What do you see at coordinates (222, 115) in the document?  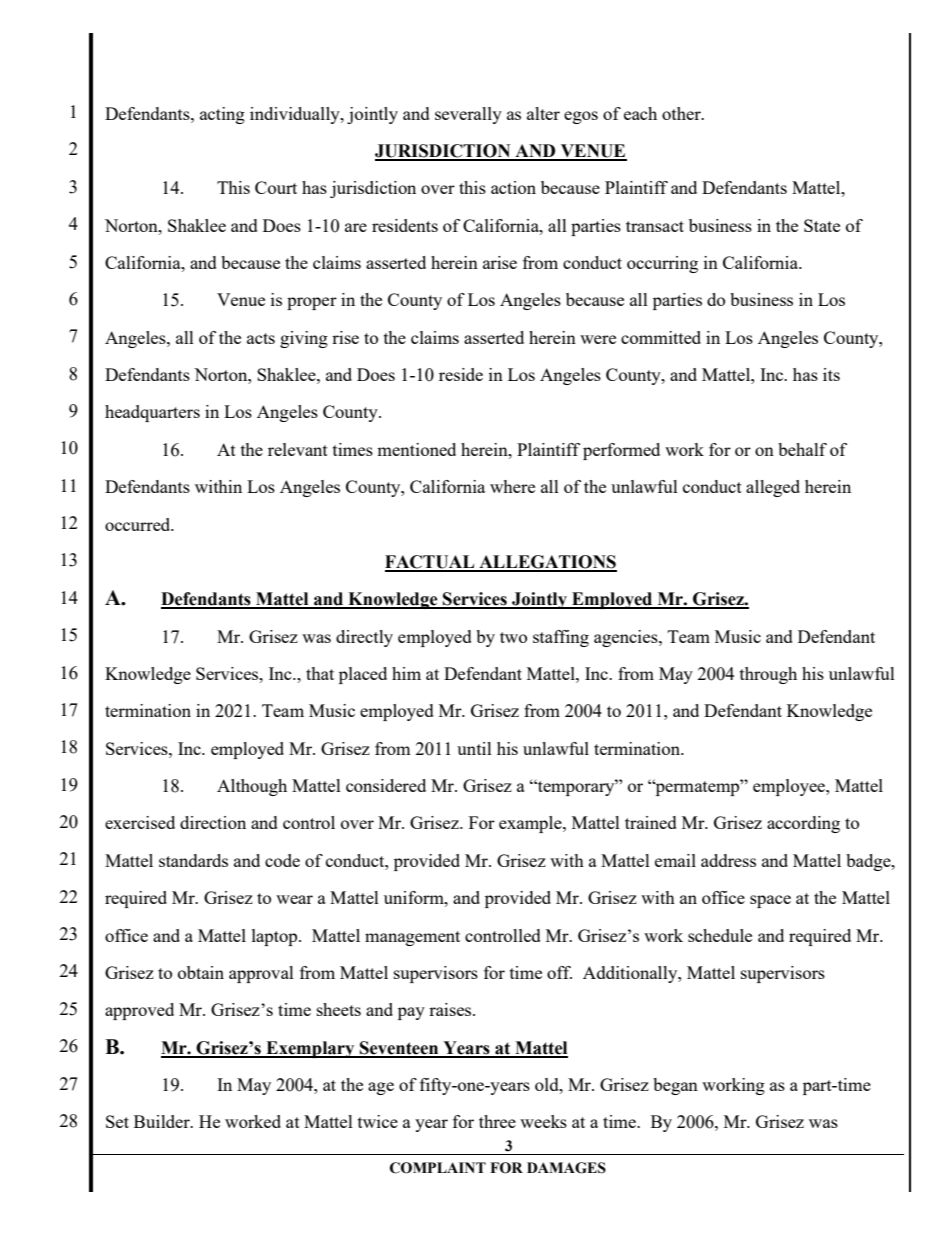 I see `acting` at bounding box center [222, 115].
